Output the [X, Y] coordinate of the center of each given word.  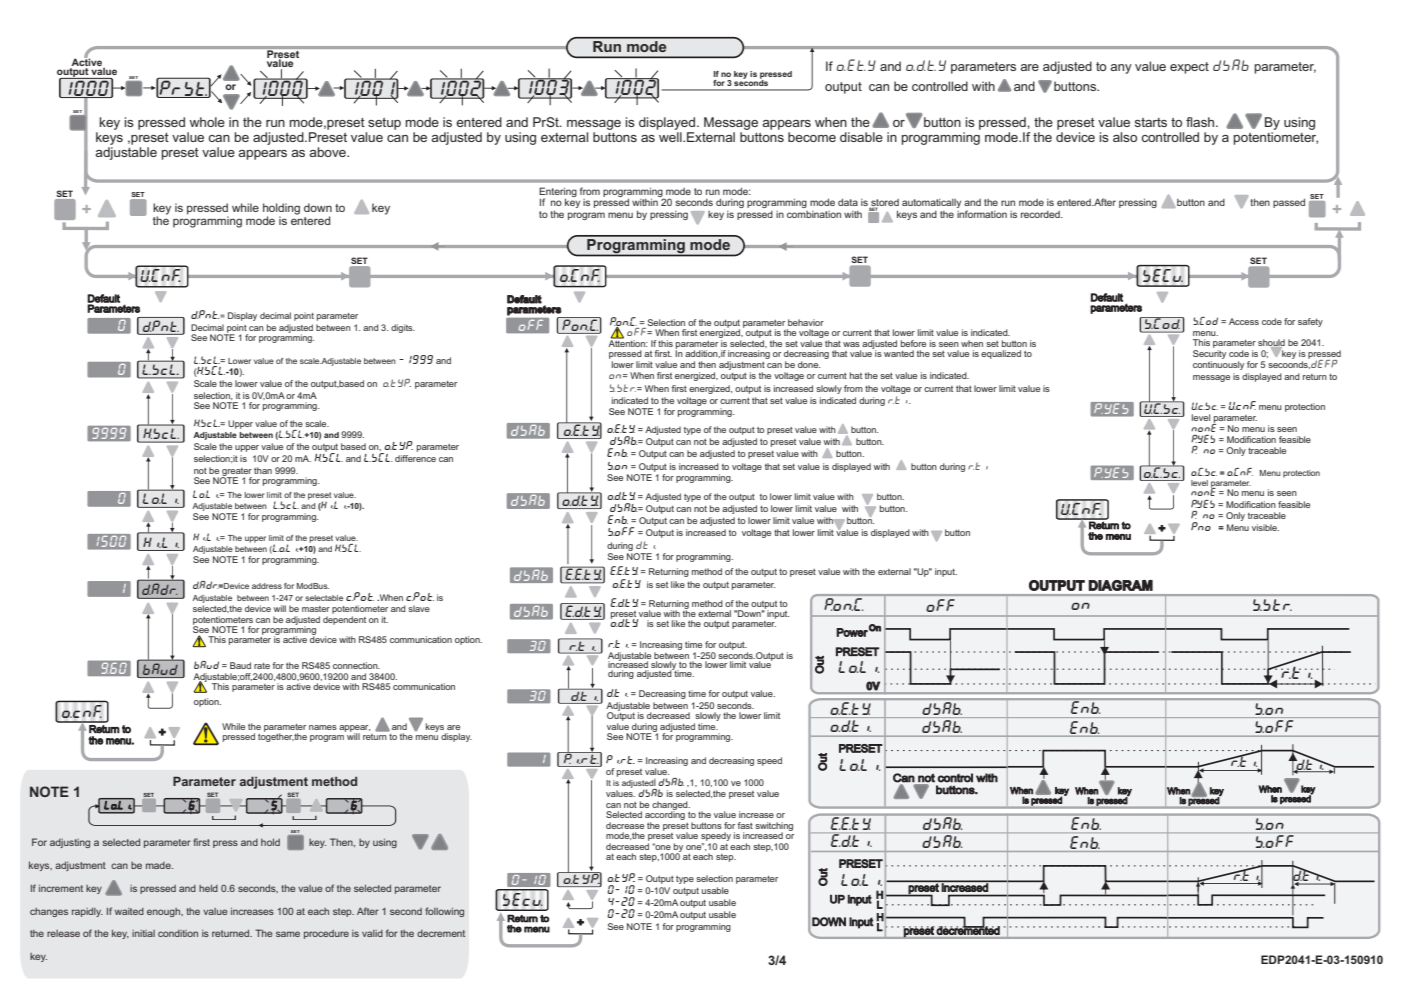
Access [1244, 321]
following [444, 912]
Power [852, 632]
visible [1265, 527]
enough [165, 912]
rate [262, 666]
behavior [806, 322]
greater [236, 473]
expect [1189, 68]
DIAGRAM [1120, 585]
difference [415, 458]
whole [207, 122]
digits [403, 328]
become [812, 137]
